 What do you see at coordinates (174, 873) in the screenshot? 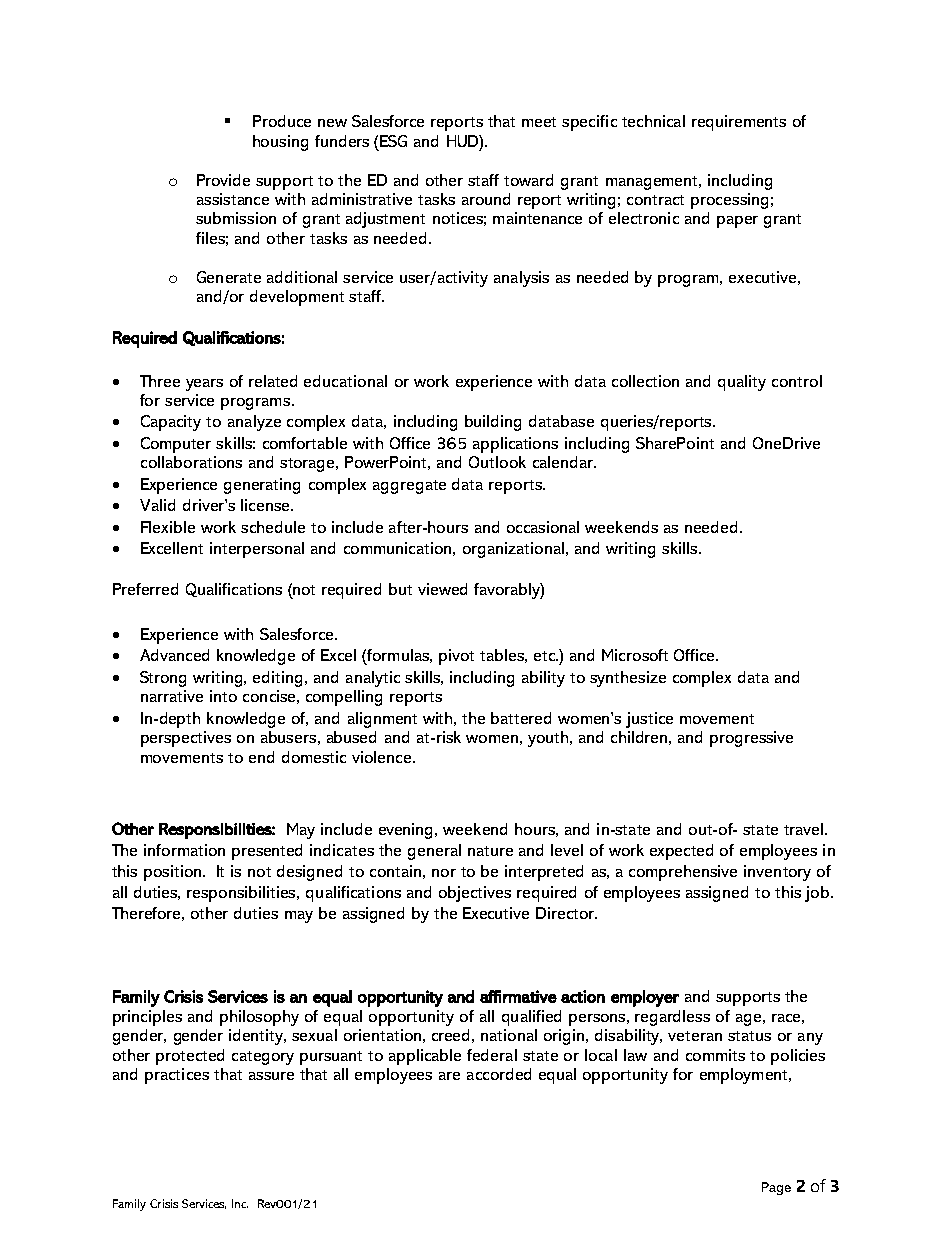
I see `position` at bounding box center [174, 873].
